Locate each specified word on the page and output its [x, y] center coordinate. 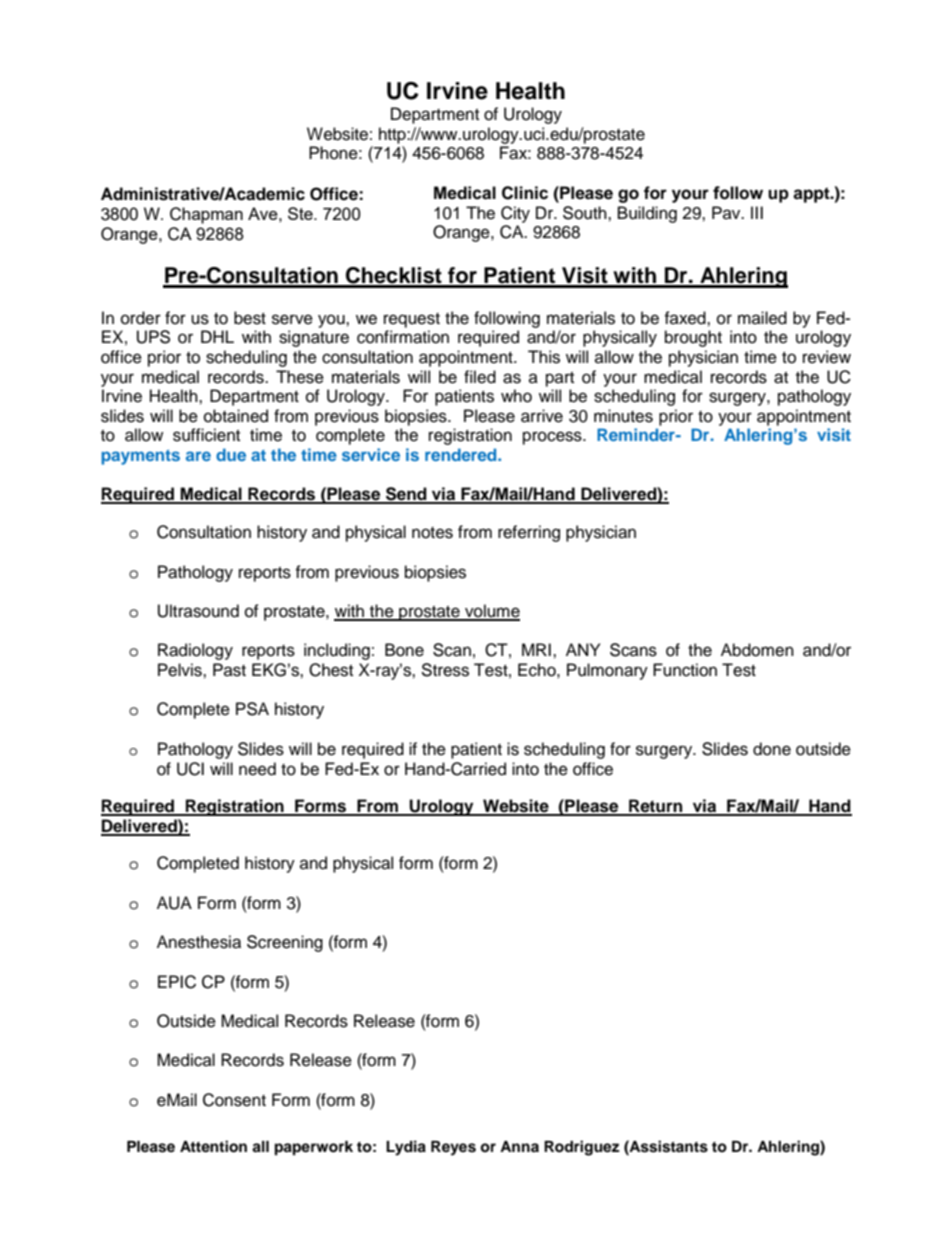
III [757, 212]
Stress [445, 670]
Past [229, 670]
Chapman [206, 215]
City [515, 214]
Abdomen [757, 650]
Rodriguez [582, 1148]
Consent [234, 1100]
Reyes [453, 1148]
